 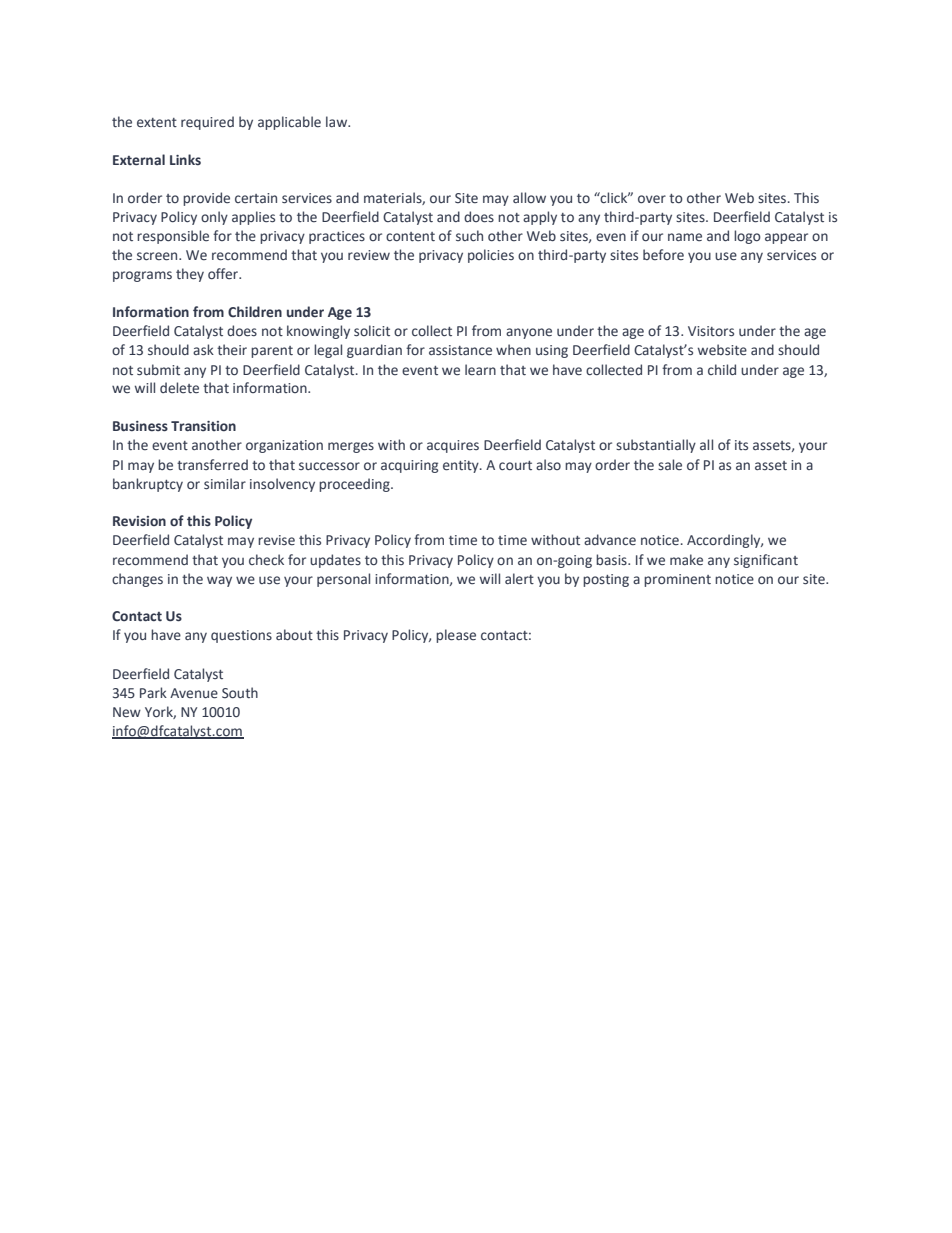 What do you see at coordinates (460, 350) in the image?
I see `assistance` at bounding box center [460, 350].
